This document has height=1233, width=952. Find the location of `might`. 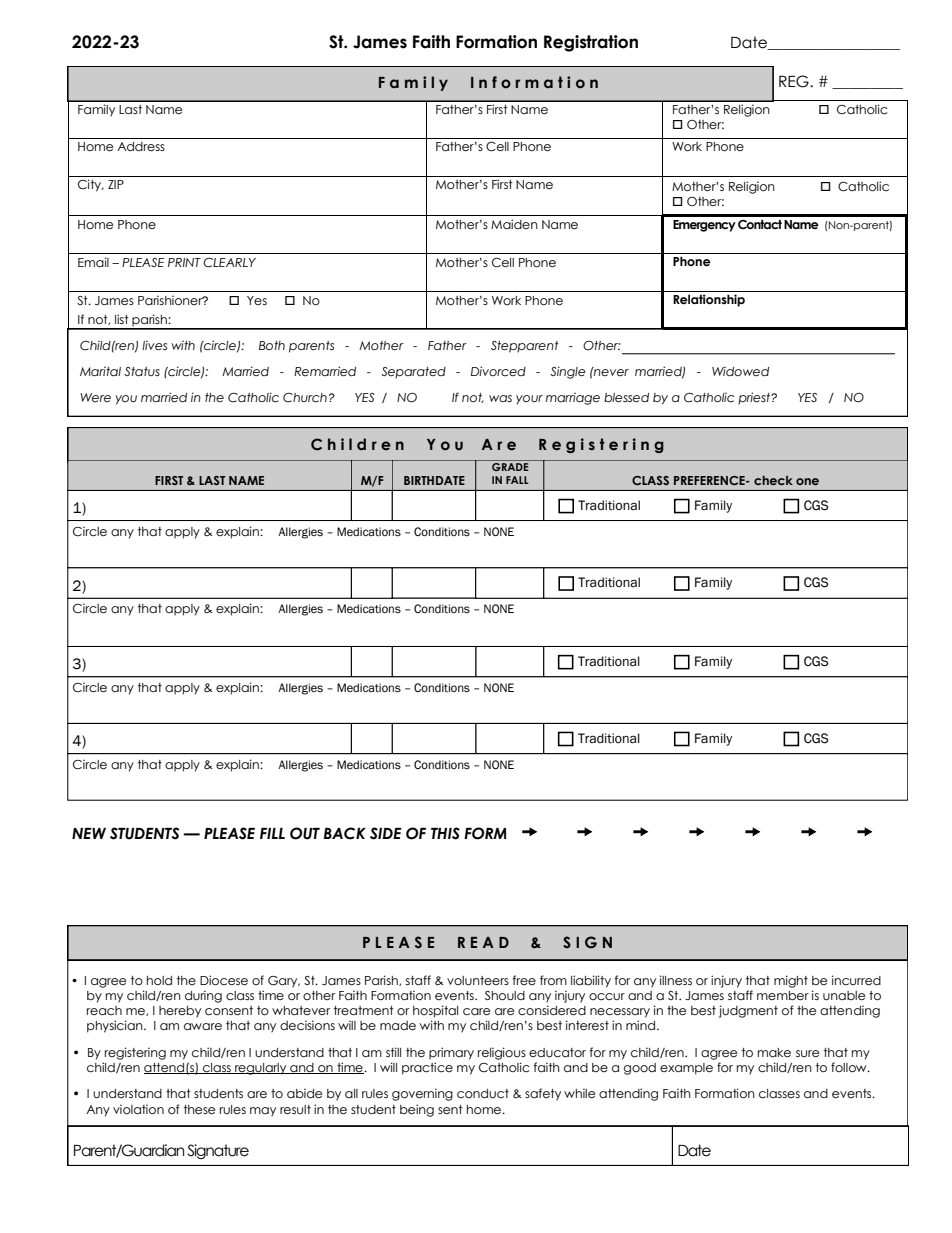

might is located at coordinates (791, 981).
